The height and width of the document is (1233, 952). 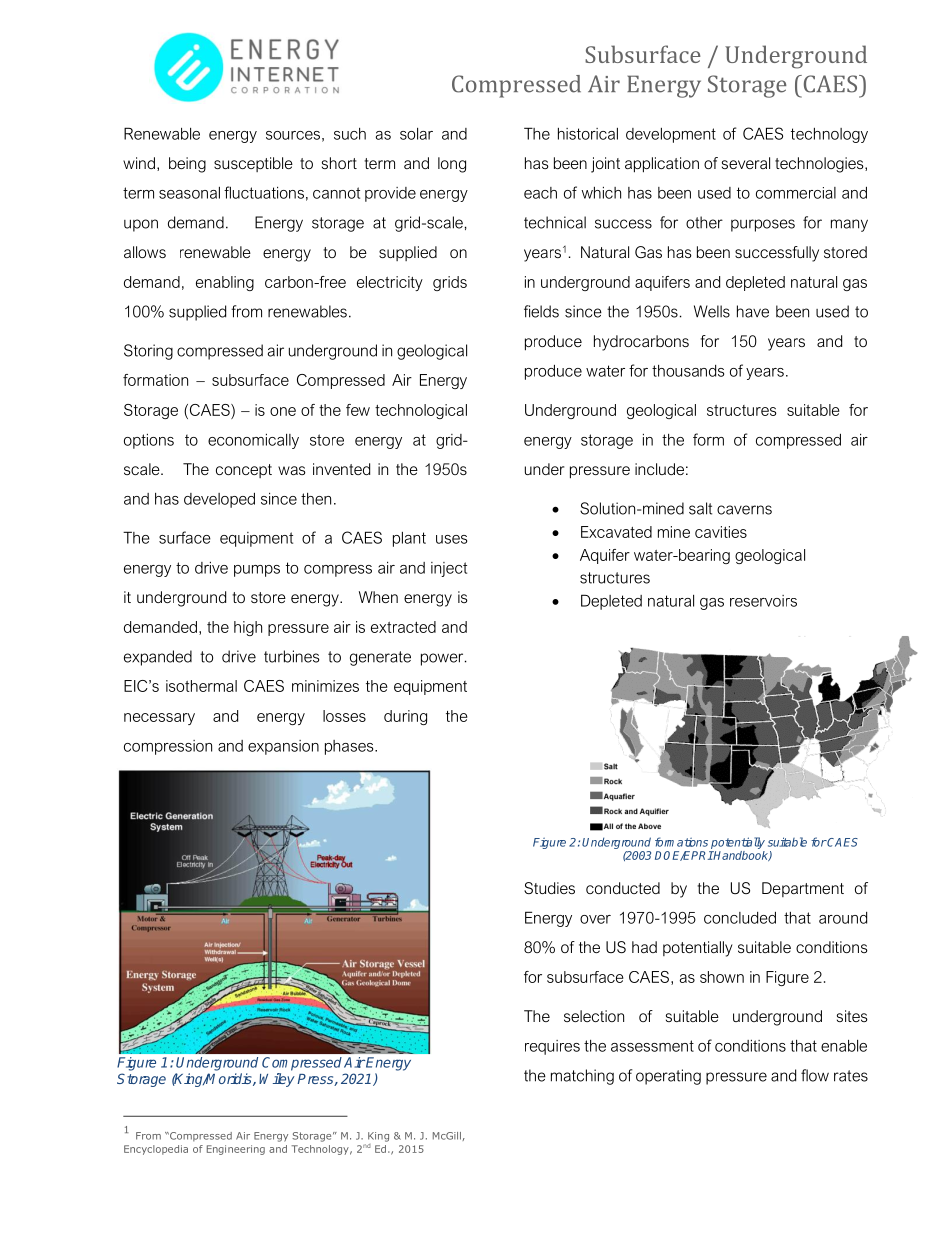 What do you see at coordinates (549, 888) in the document?
I see `Studies` at bounding box center [549, 888].
